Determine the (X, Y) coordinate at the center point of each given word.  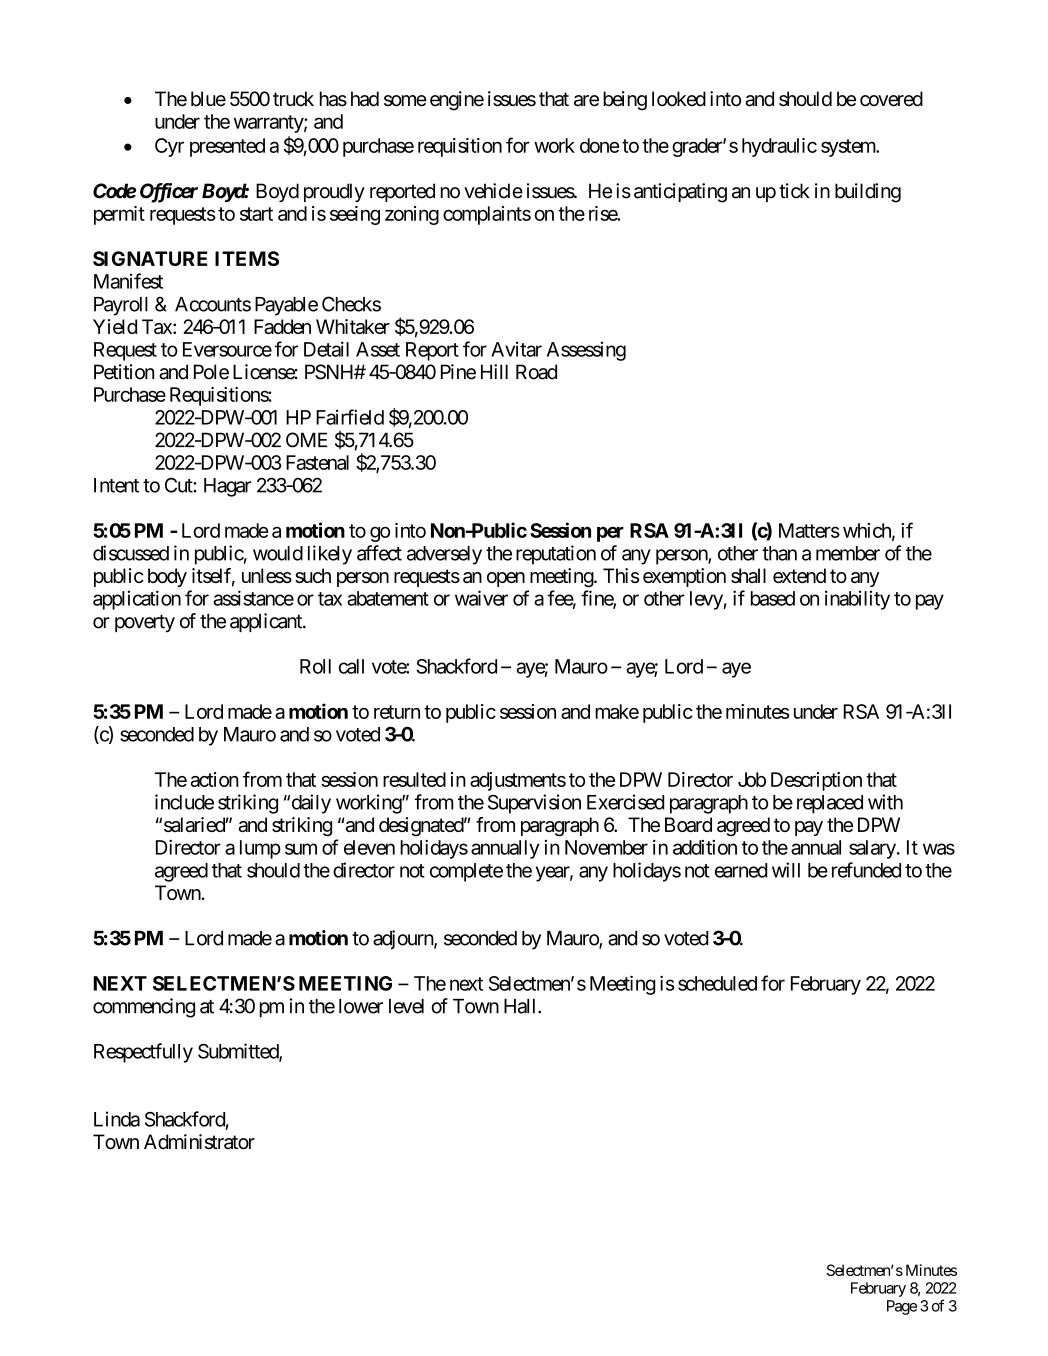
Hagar (227, 487)
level (406, 1006)
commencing (144, 1008)
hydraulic (779, 147)
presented (227, 147)
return (397, 712)
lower (361, 1006)
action (214, 779)
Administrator (199, 1142)
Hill (494, 371)
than (779, 553)
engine (457, 101)
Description (816, 781)
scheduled (717, 983)
